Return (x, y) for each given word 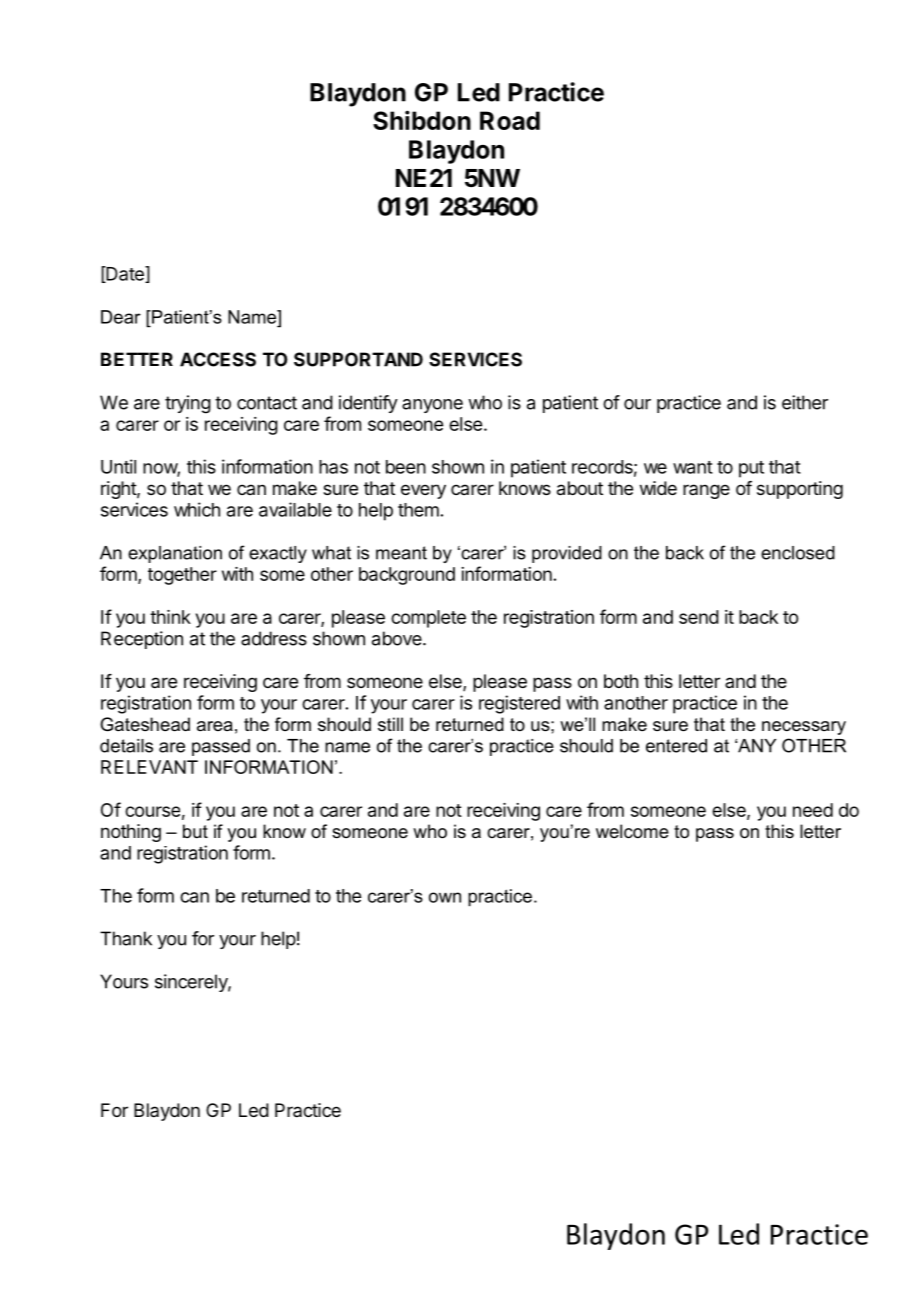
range (706, 491)
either (805, 402)
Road (510, 120)
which (197, 509)
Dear (121, 317)
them (418, 510)
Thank (126, 938)
